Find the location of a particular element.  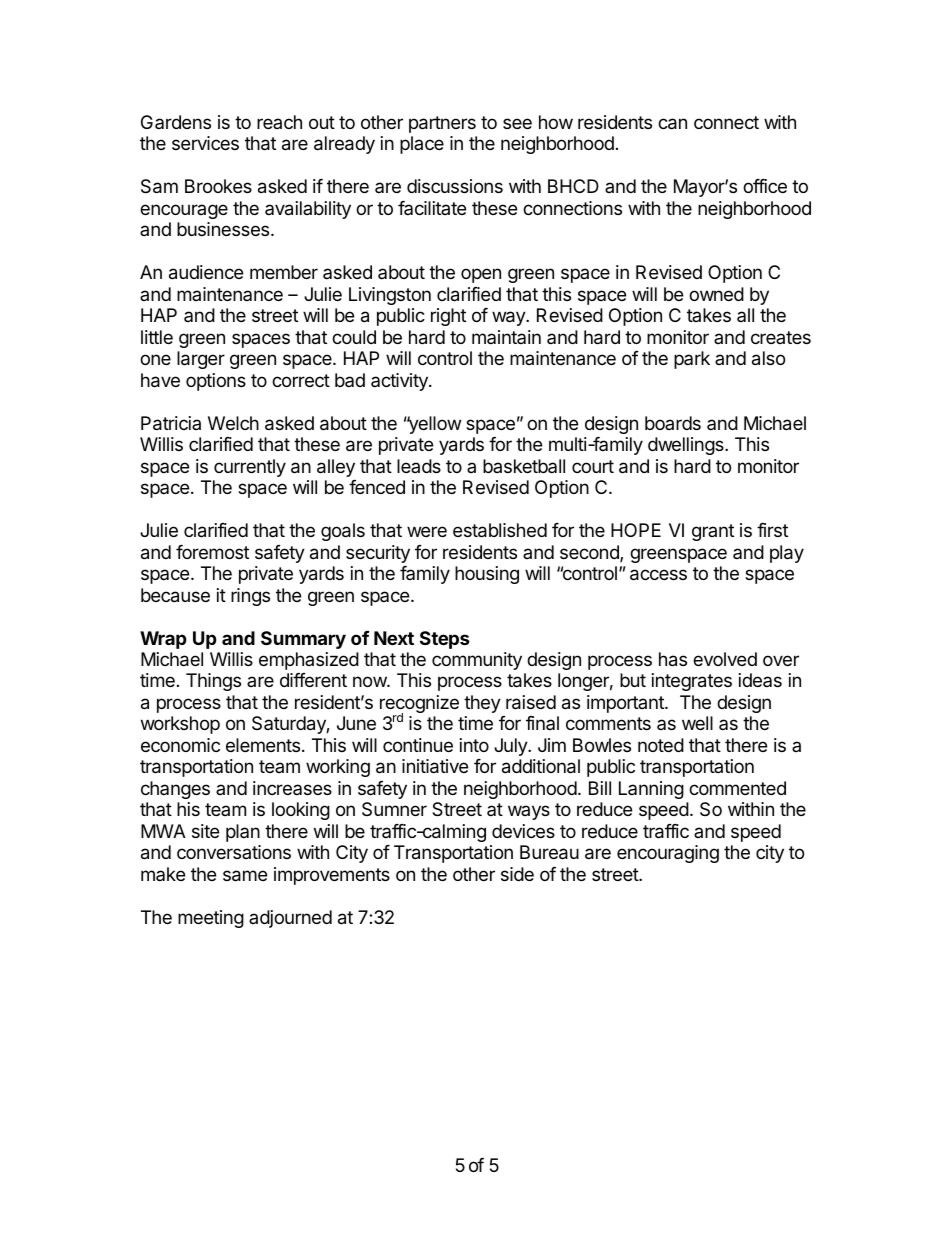

Things is located at coordinates (213, 682).
